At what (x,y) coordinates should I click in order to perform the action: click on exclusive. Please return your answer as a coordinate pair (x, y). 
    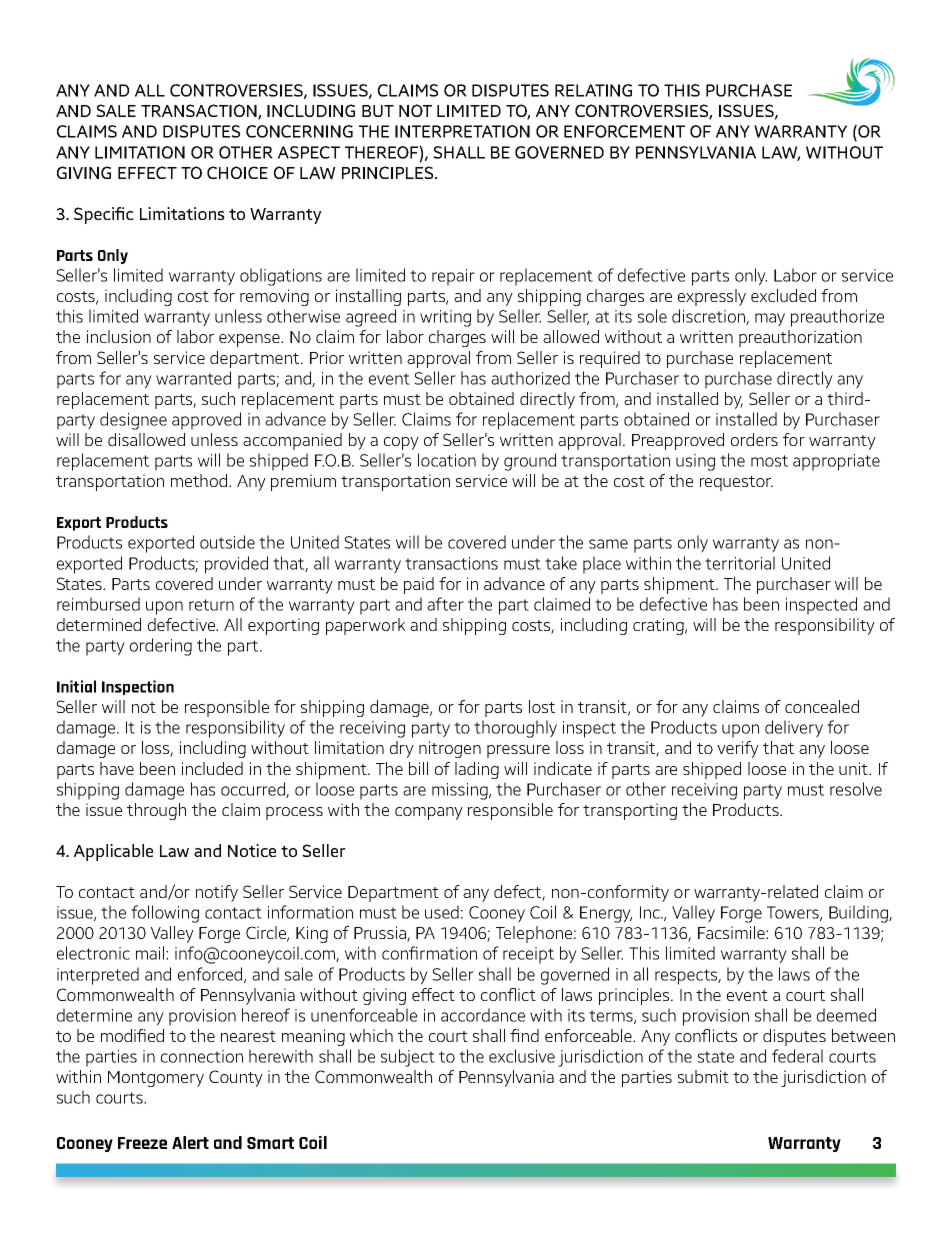
    Looking at the image, I should click on (522, 1056).
